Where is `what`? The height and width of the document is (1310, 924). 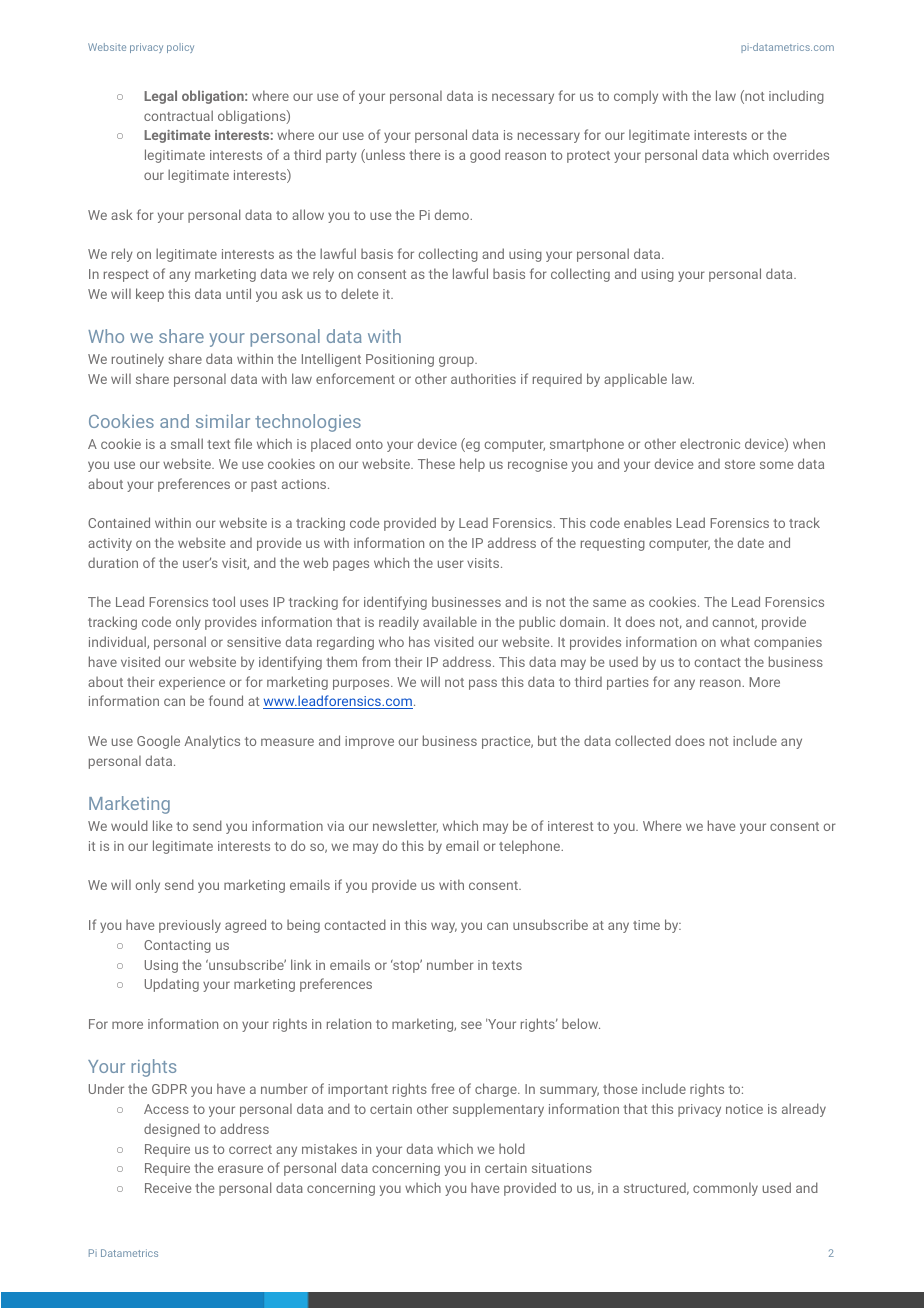 what is located at coordinates (735, 641).
